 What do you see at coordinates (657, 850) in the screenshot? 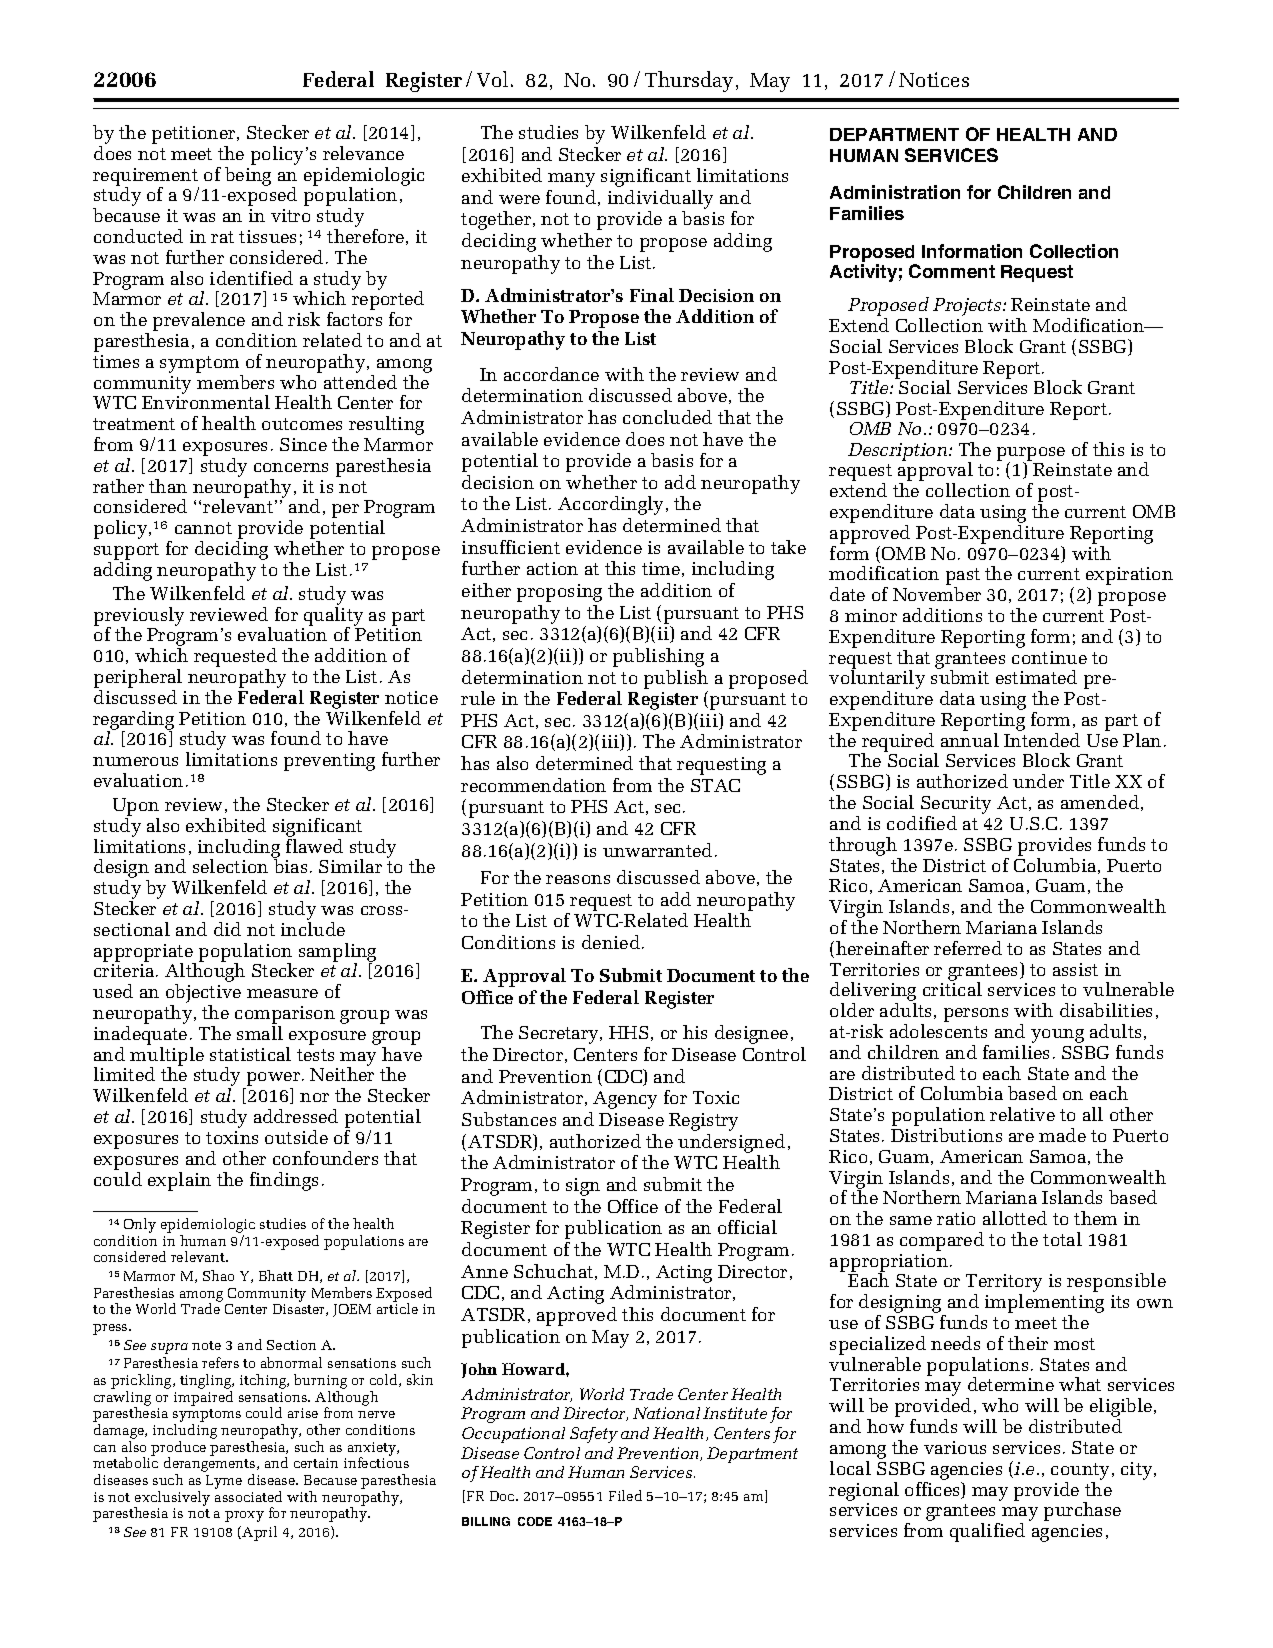
I see `unwarranted` at bounding box center [657, 850].
